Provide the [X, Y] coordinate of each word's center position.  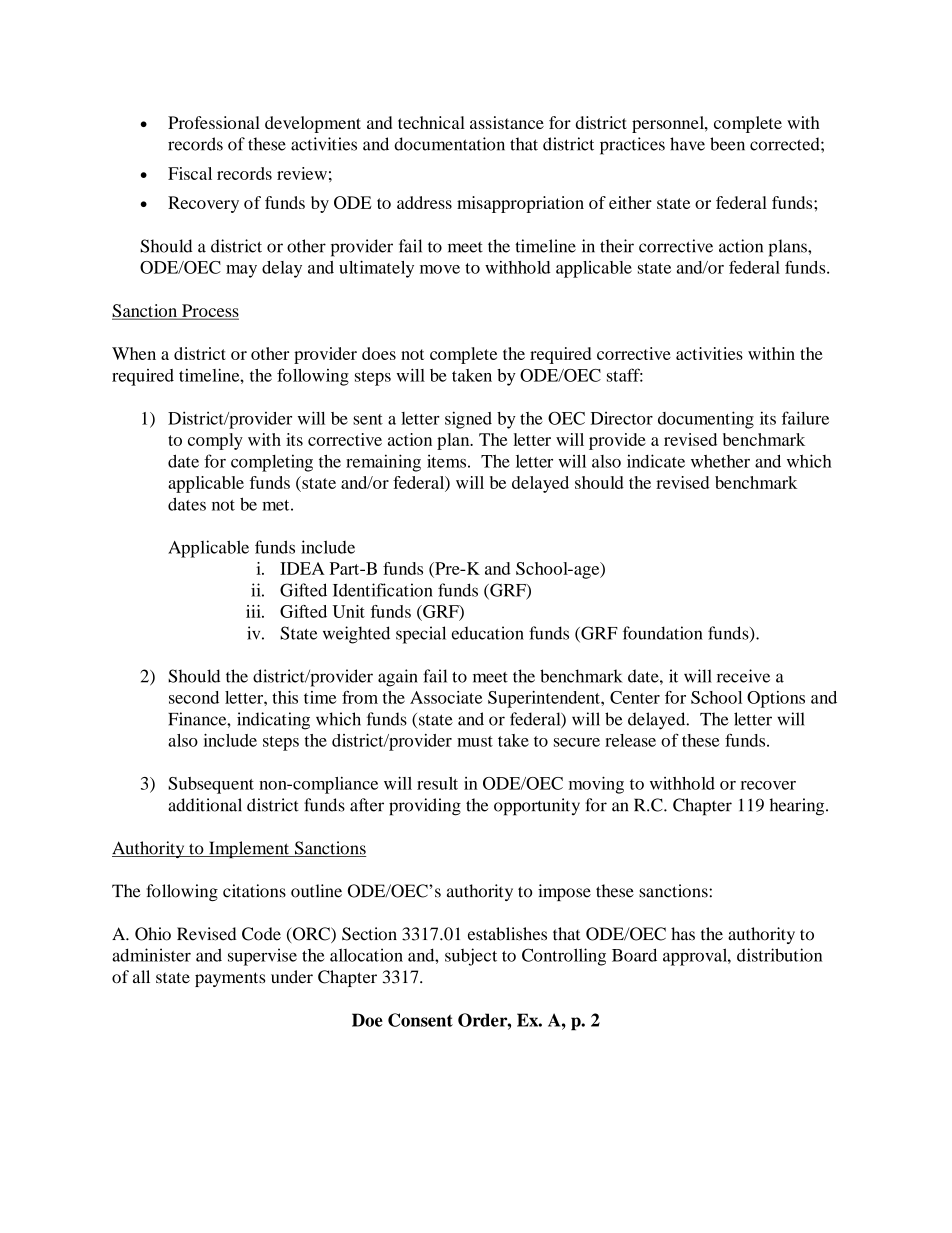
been [727, 144]
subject [471, 957]
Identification [383, 590]
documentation [449, 144]
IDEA [302, 568]
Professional [214, 122]
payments [230, 979]
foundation [663, 633]
